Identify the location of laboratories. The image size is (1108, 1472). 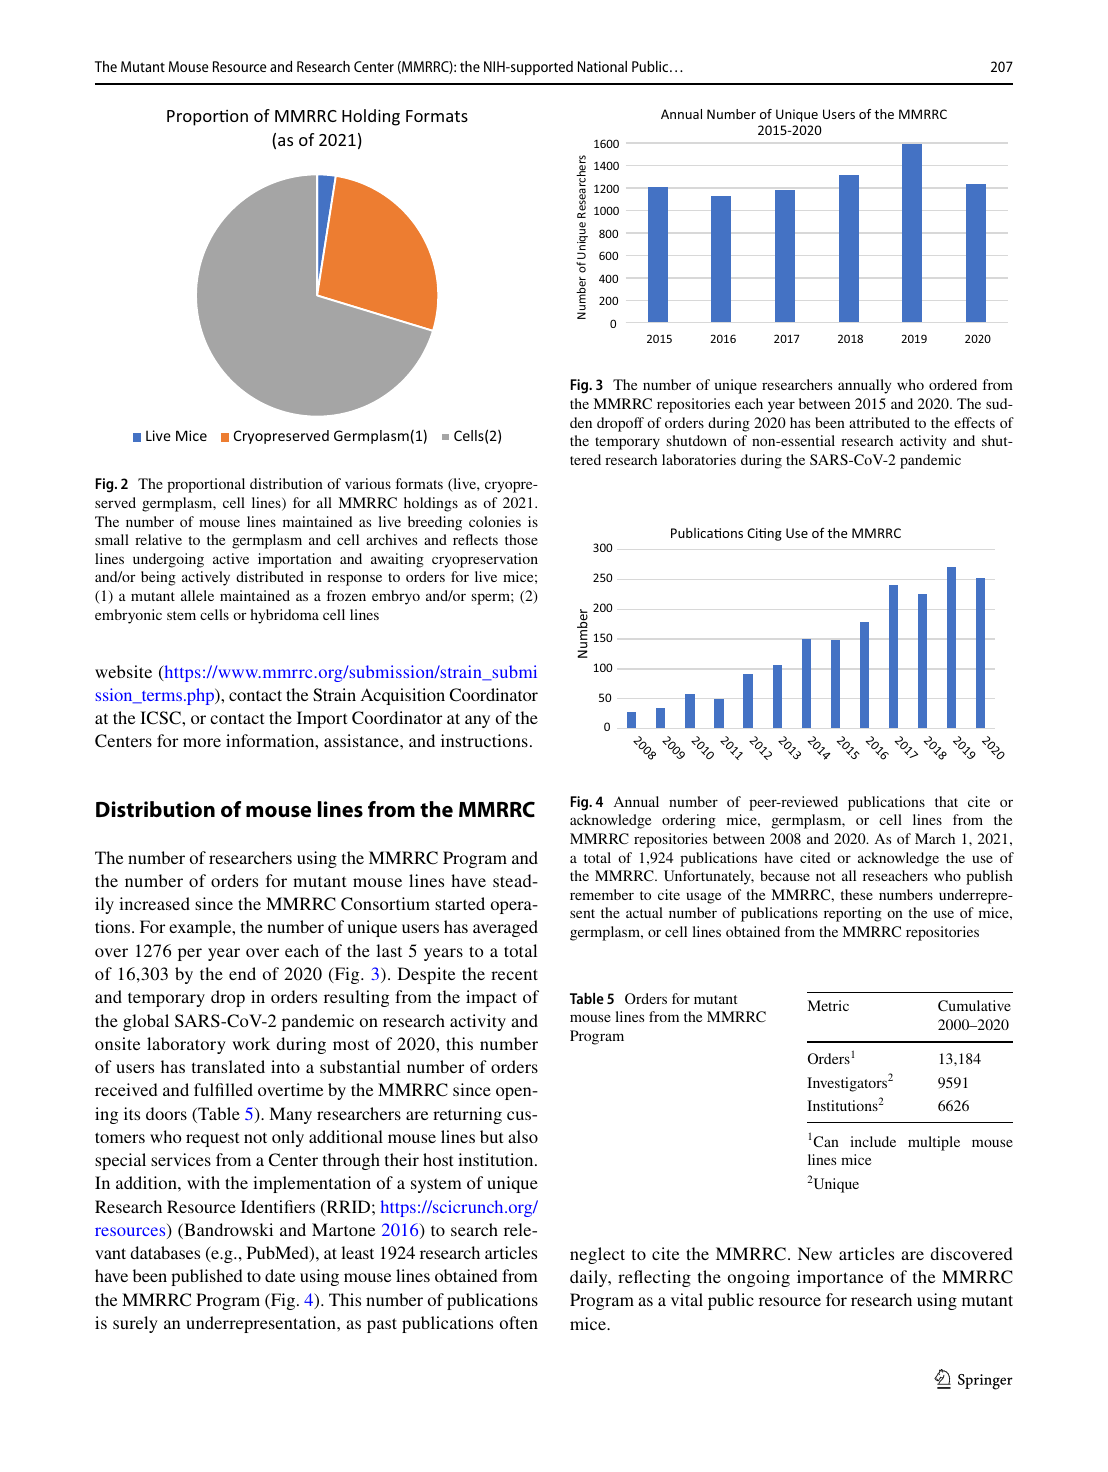
(699, 459).
